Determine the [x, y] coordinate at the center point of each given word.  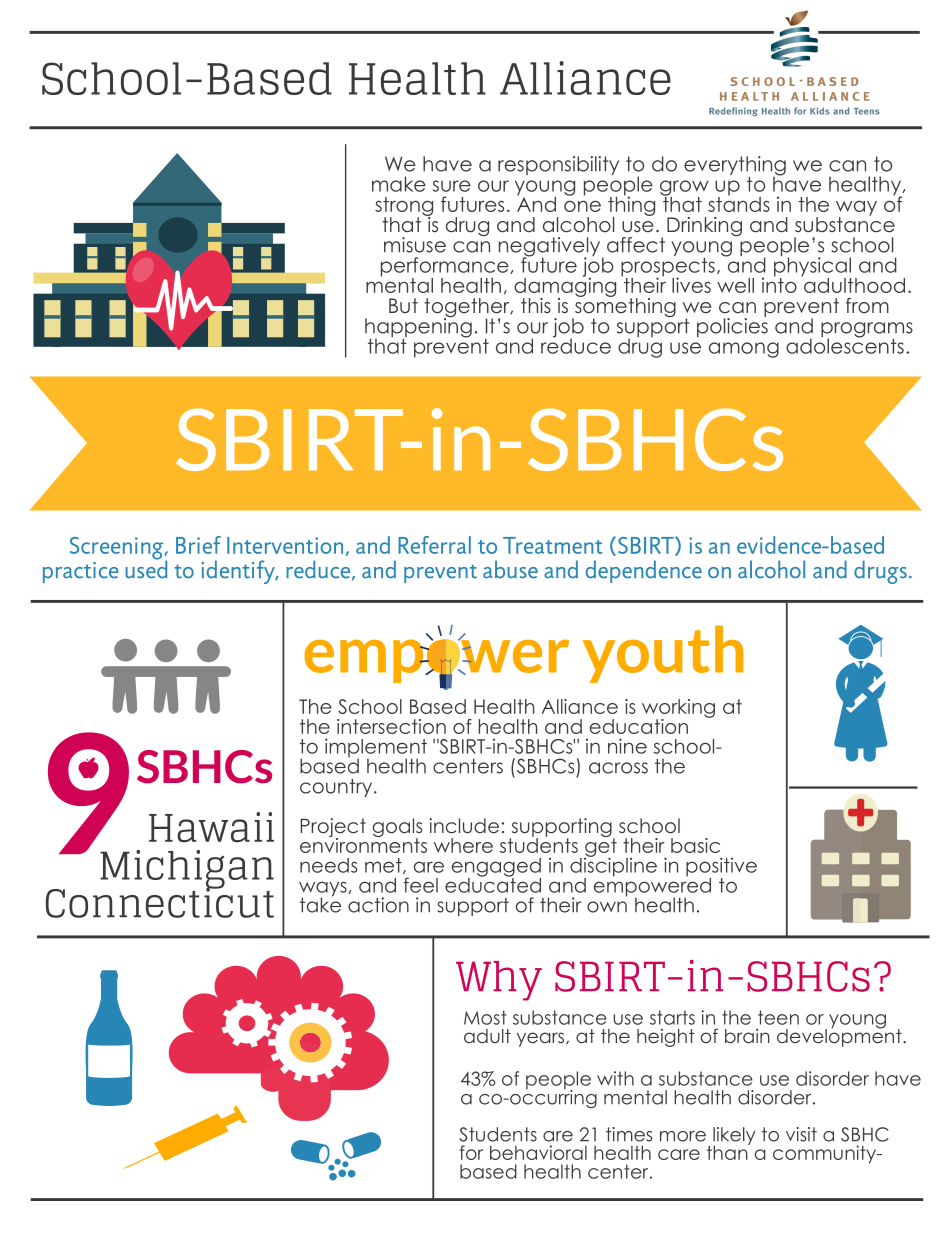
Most [485, 1017]
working [678, 709]
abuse [510, 569]
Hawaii [211, 827]
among [744, 350]
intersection [391, 726]
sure [452, 186]
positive [721, 868]
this [536, 305]
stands [739, 203]
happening [418, 327]
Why [499, 981]
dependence [644, 571]
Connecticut [160, 901]
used [146, 568]
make [399, 184]
